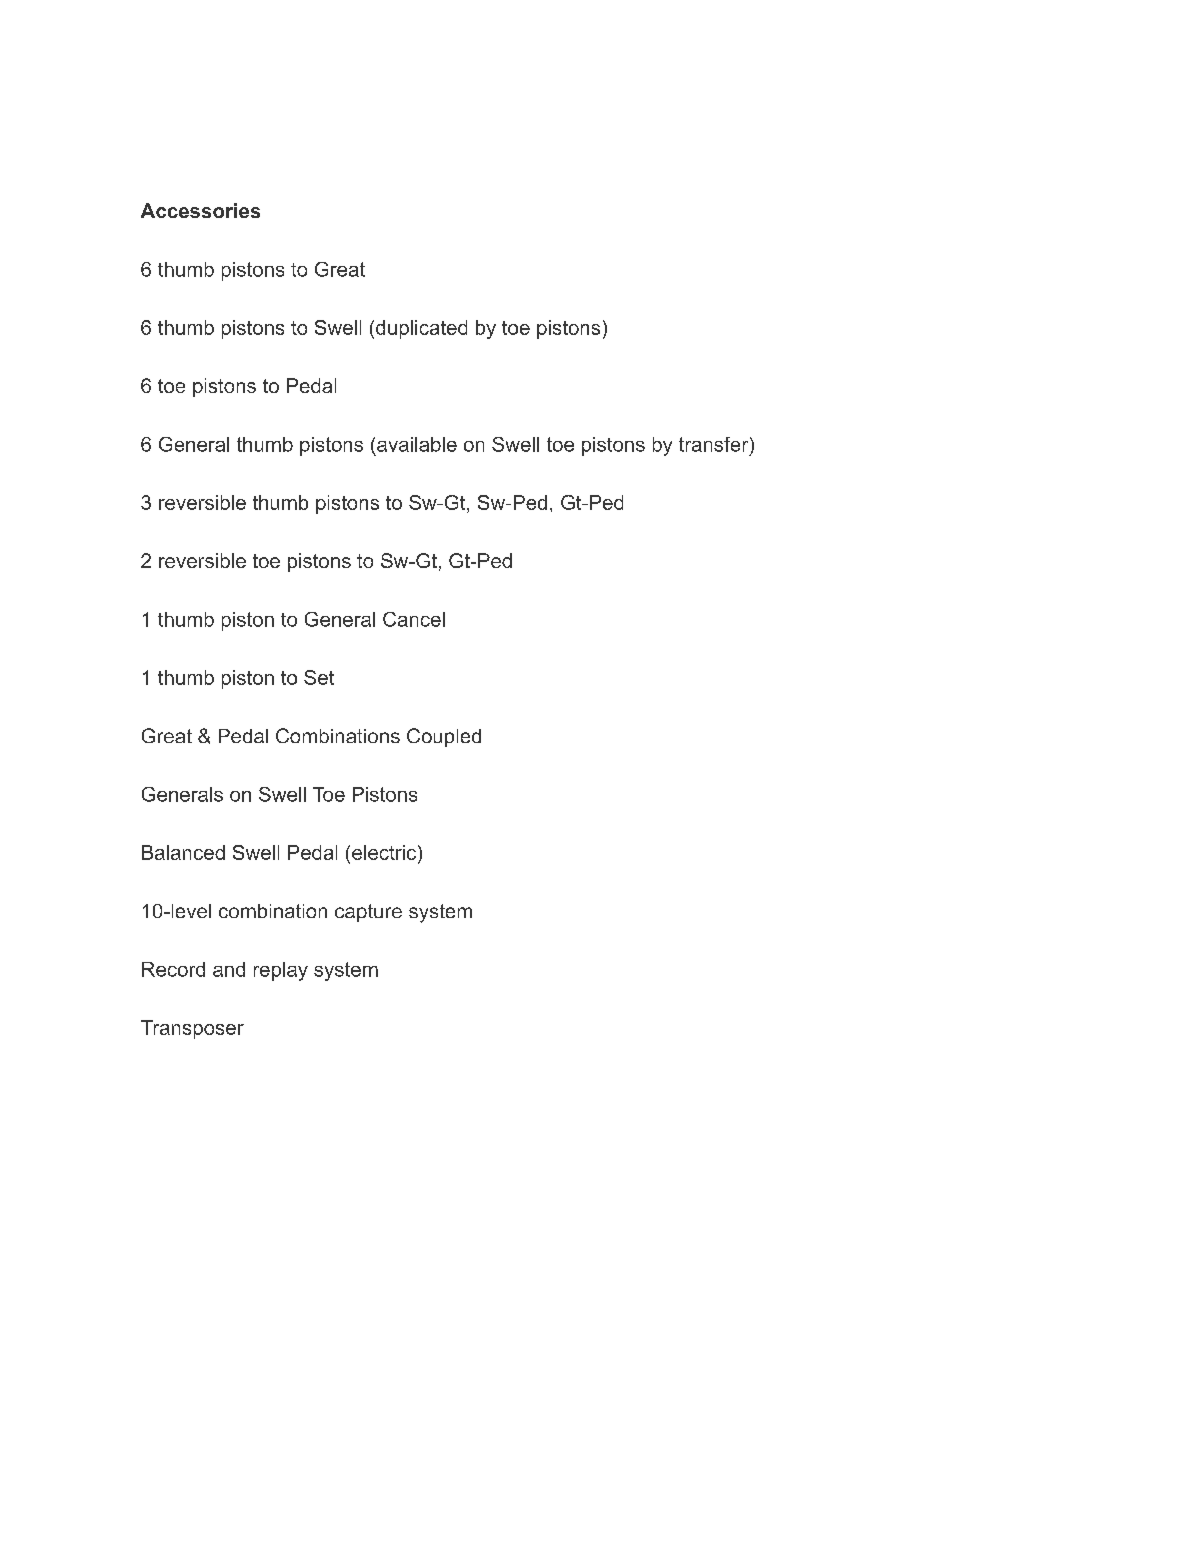 This image has height=1546, width=1195. Describe the element at coordinates (414, 619) in the image. I see `Cancel` at that location.
